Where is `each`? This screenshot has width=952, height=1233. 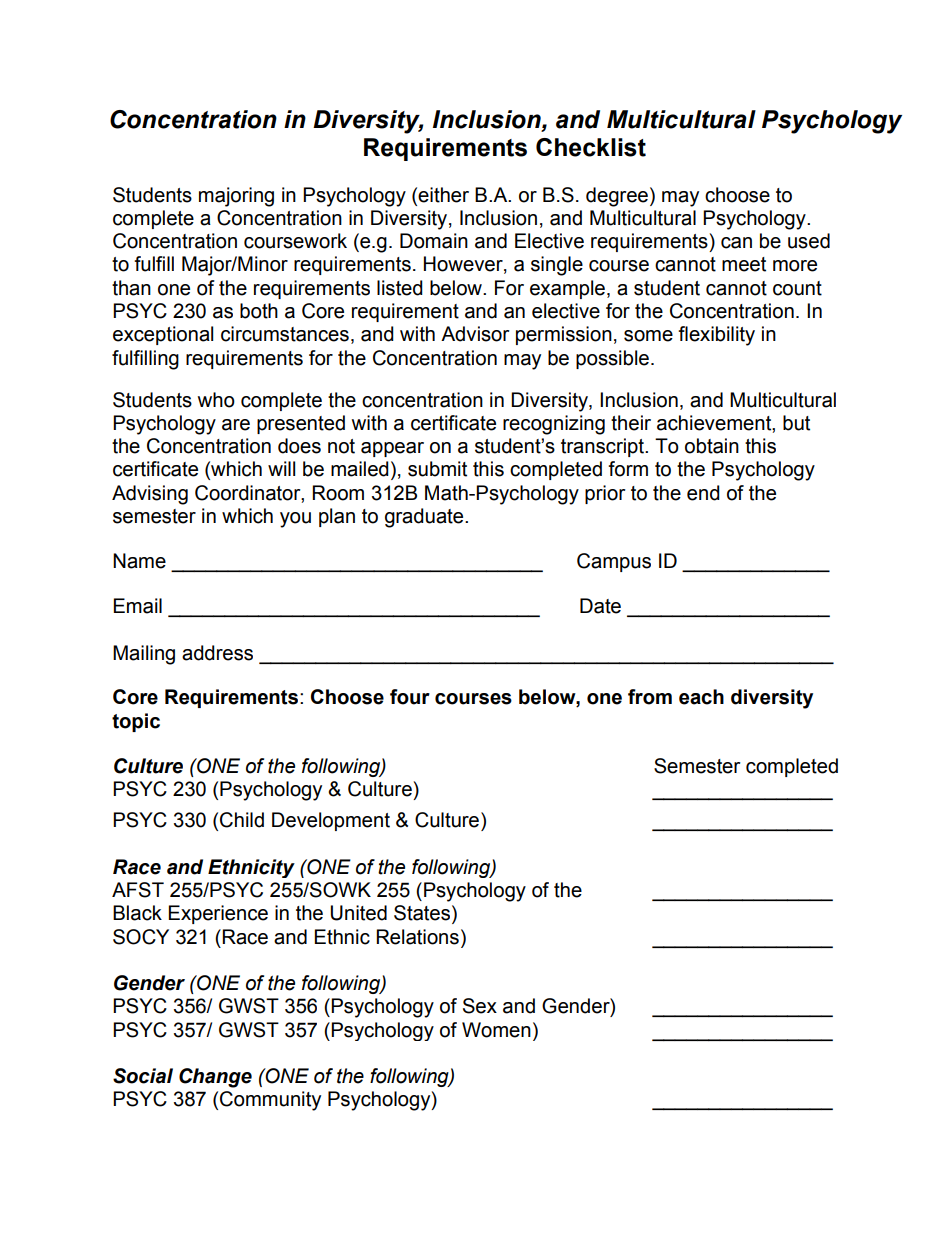 each is located at coordinates (701, 697).
